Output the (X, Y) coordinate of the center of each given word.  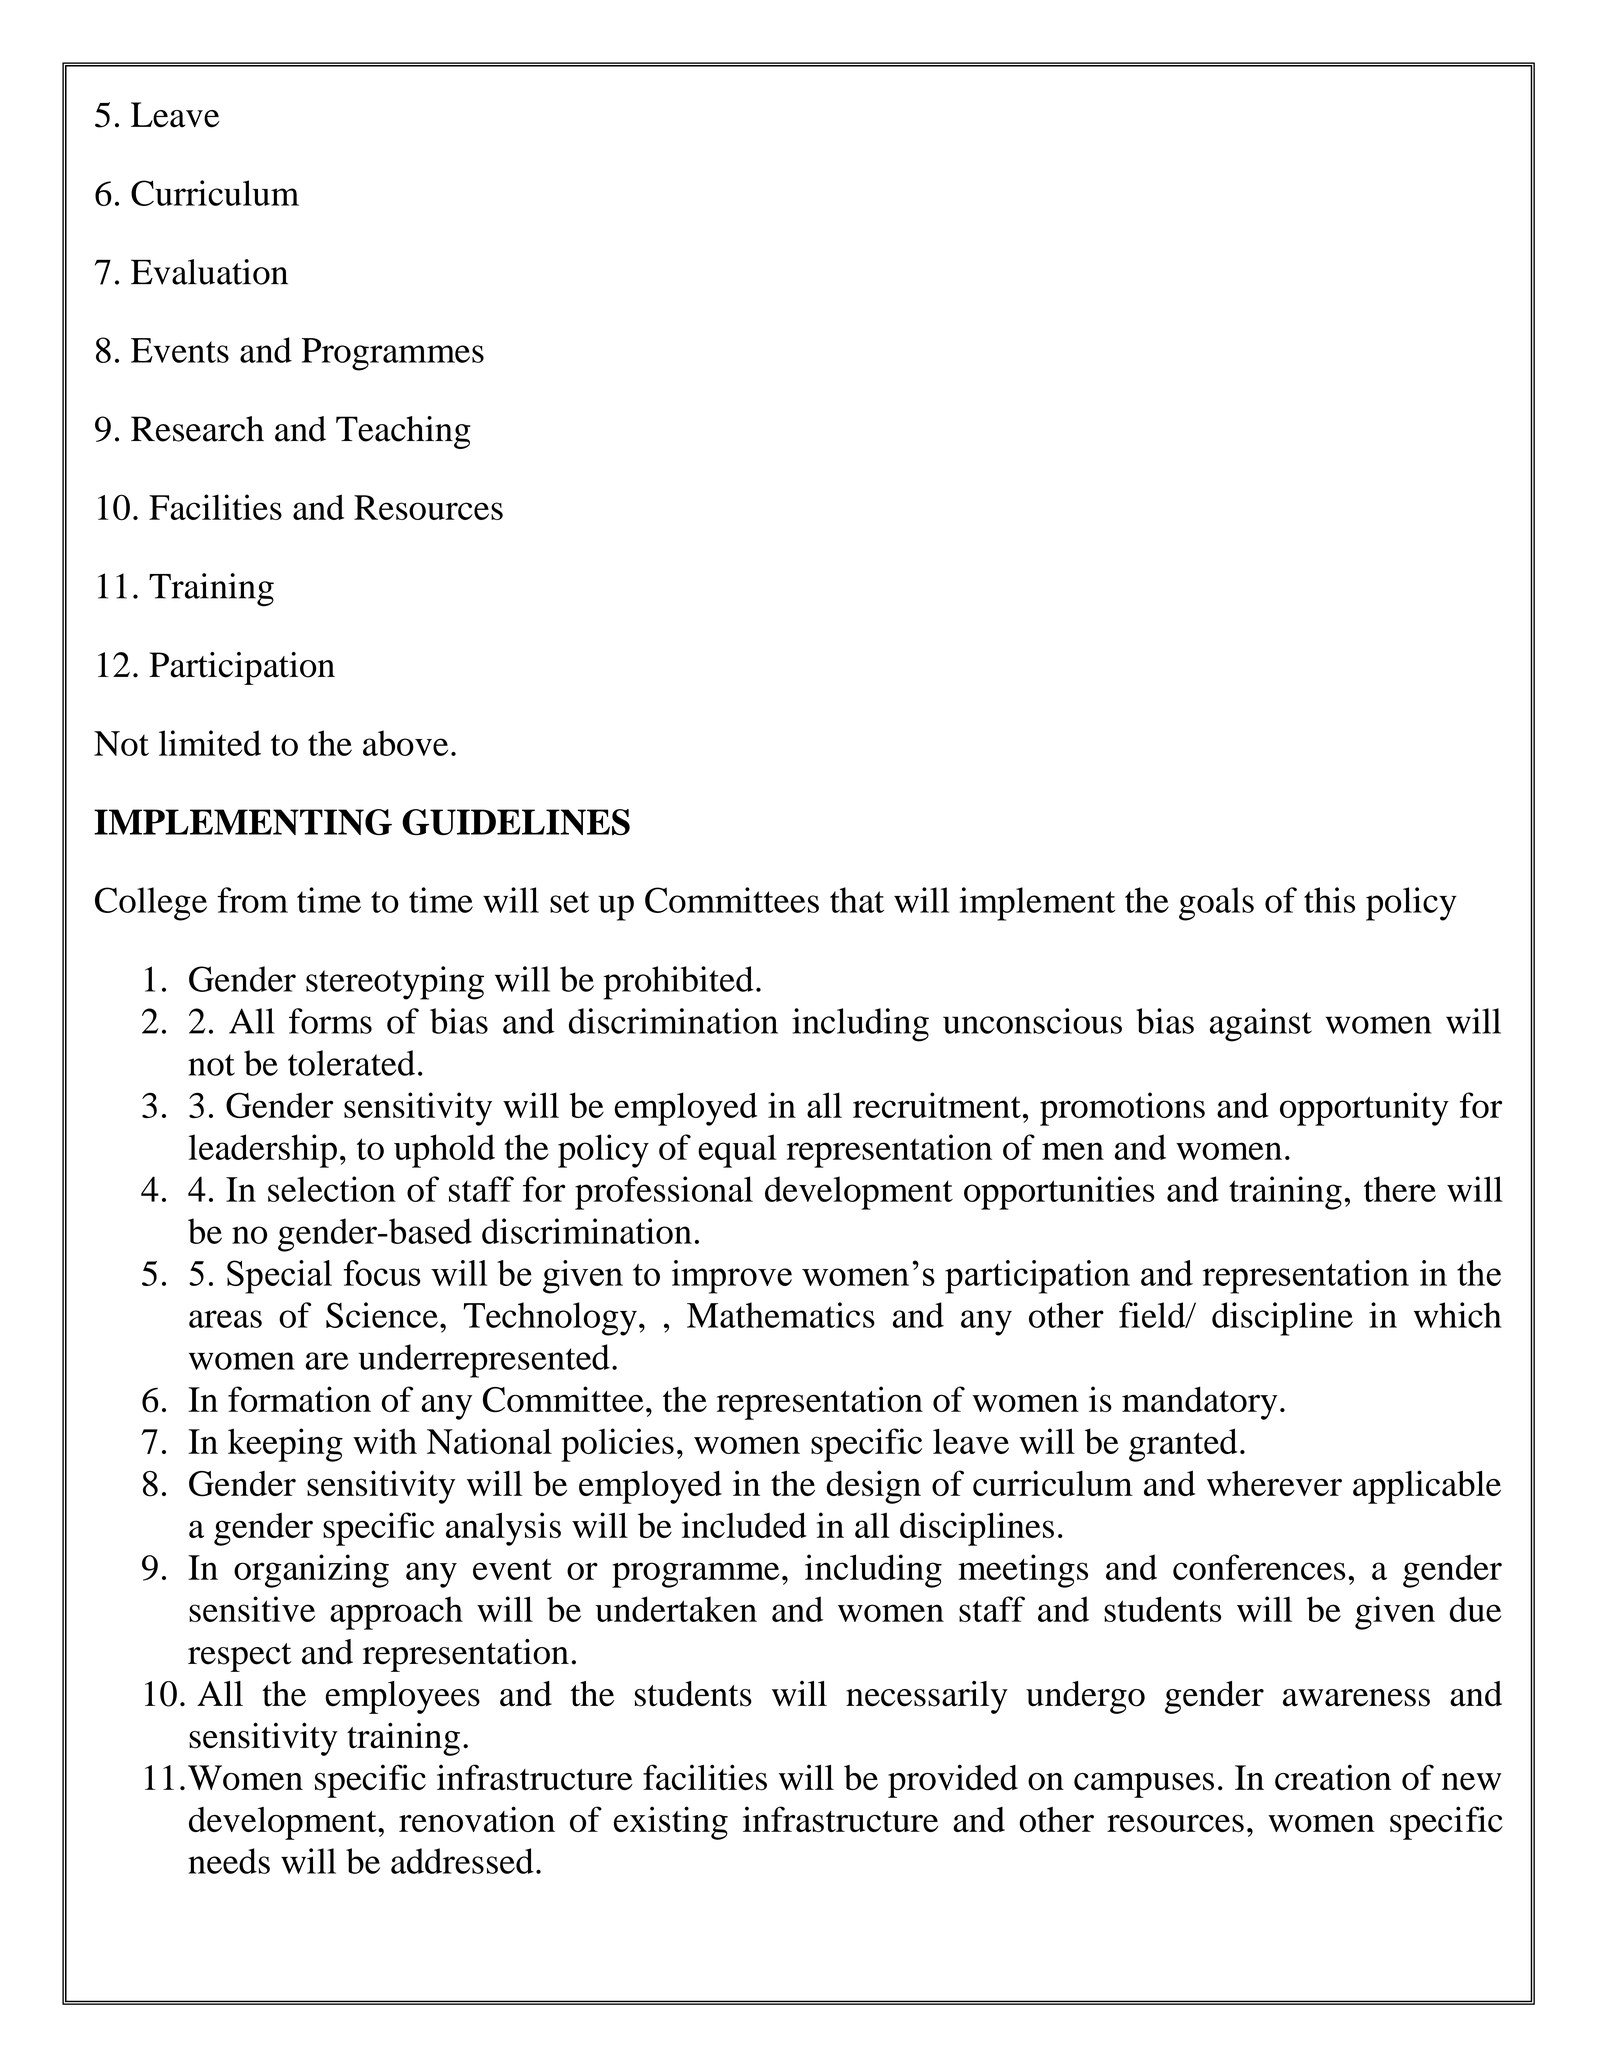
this (1329, 900)
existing (671, 1823)
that (857, 900)
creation (1333, 1777)
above (405, 743)
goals (1216, 904)
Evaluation (209, 272)
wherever (1274, 1483)
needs (229, 1861)
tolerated (351, 1063)
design (873, 1487)
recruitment (937, 1105)
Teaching (403, 432)
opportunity (1364, 1109)
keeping (285, 1445)
